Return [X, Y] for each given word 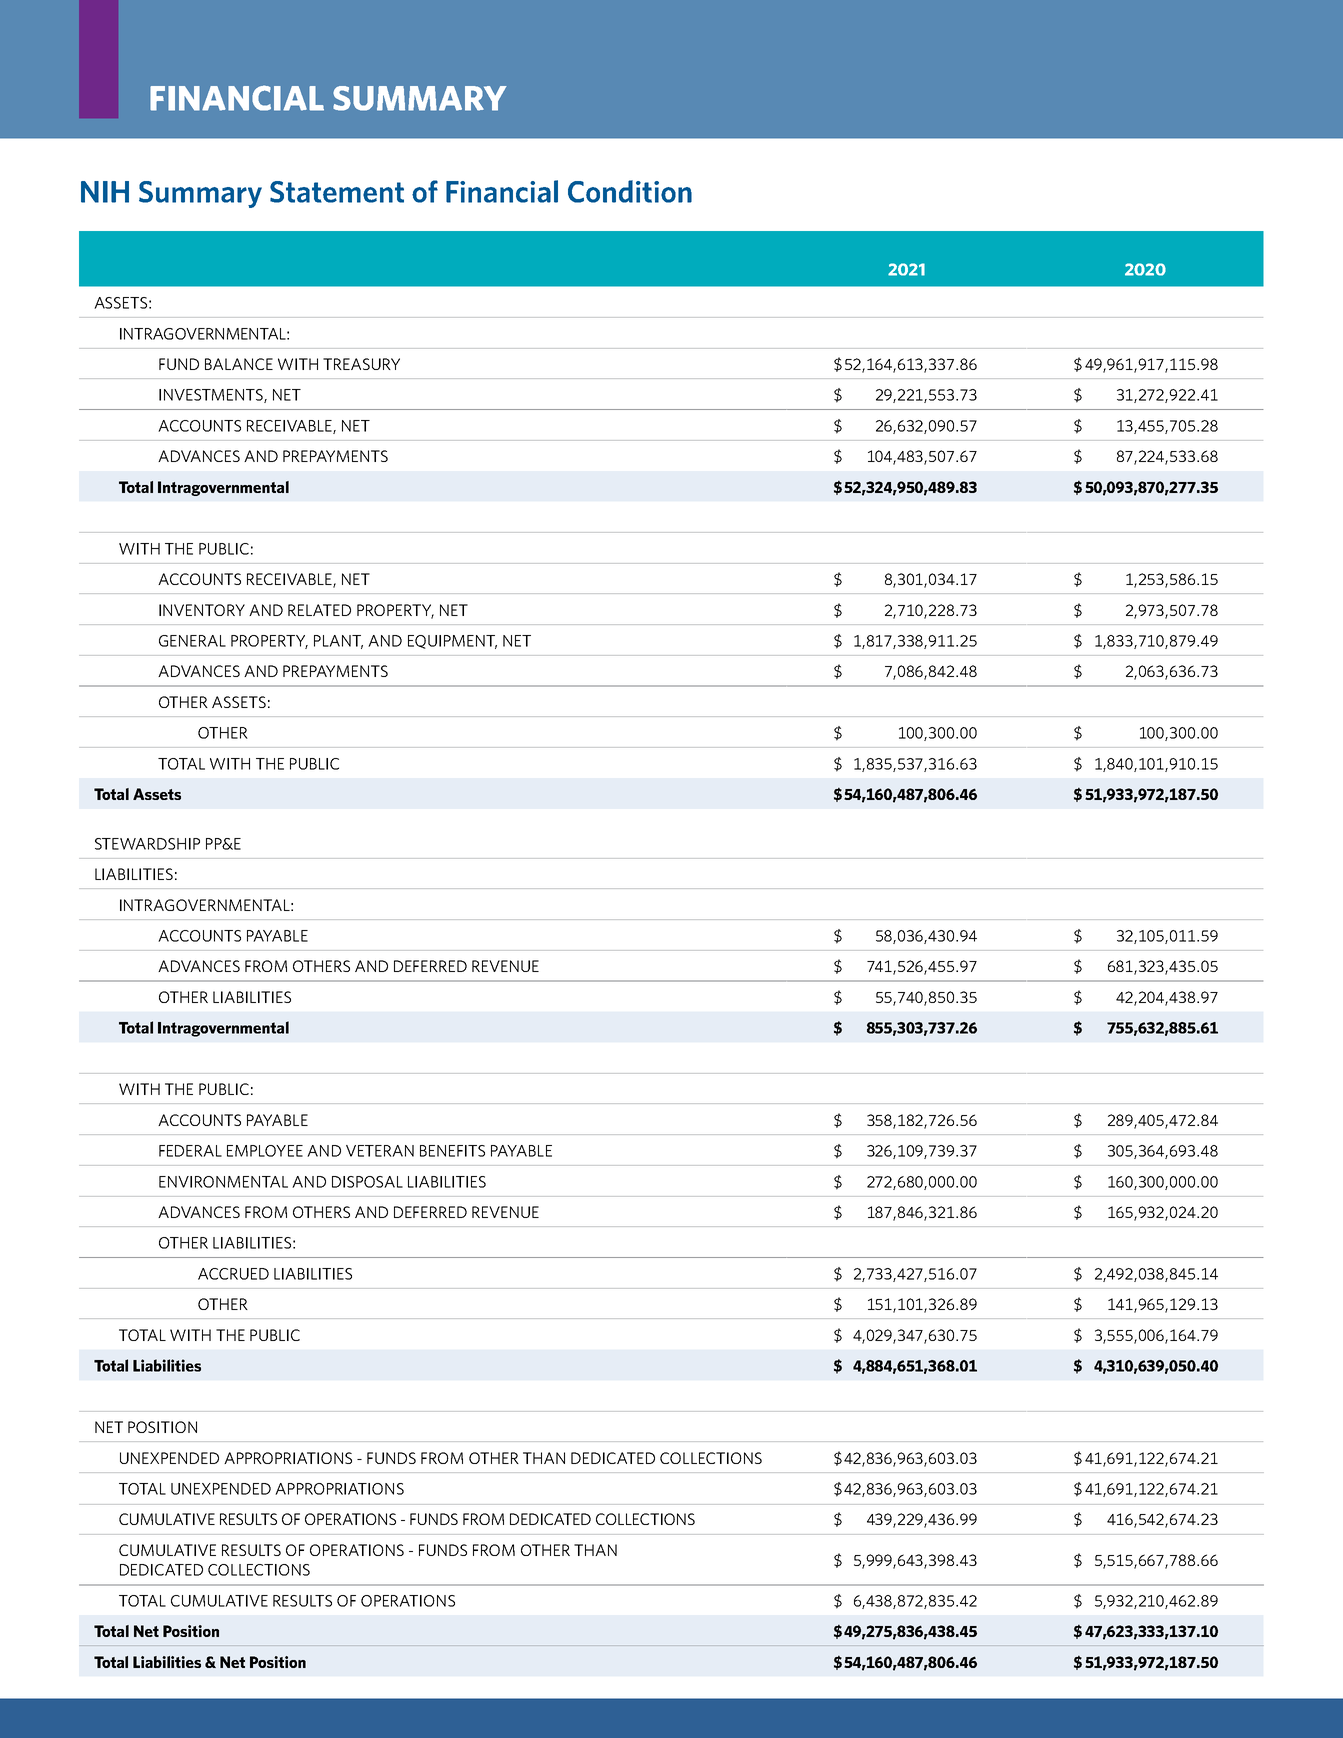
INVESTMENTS [212, 396]
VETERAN [380, 1151]
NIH [105, 192]
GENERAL [192, 641]
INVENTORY [202, 610]
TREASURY [361, 364]
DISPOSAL [367, 1182]
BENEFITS [452, 1151]
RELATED [319, 610]
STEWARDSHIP [147, 844]
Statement [337, 192]
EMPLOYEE [265, 1151]
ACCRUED [233, 1274]
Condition [630, 191]
